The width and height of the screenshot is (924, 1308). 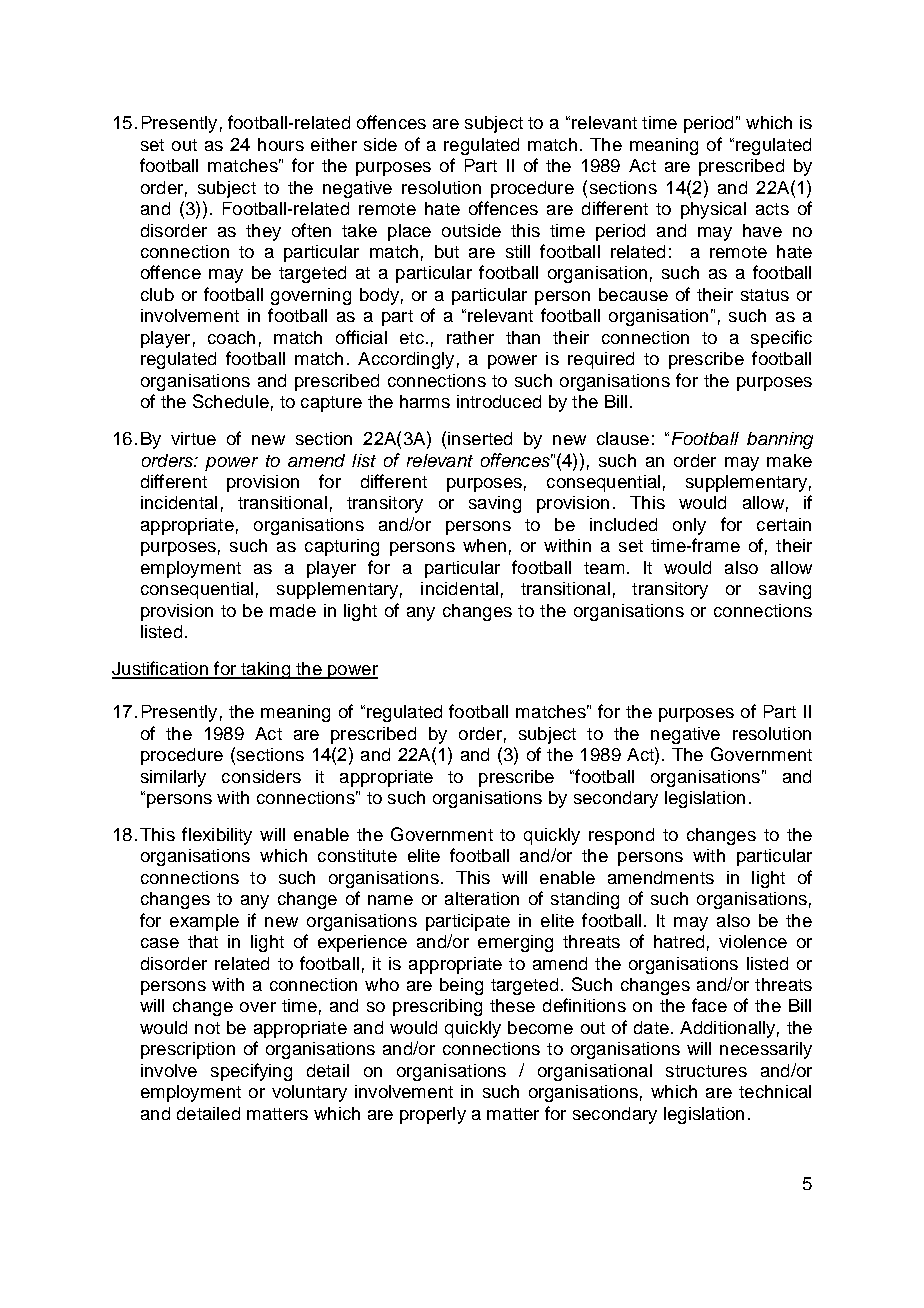 I want to click on when, so click(x=484, y=545).
